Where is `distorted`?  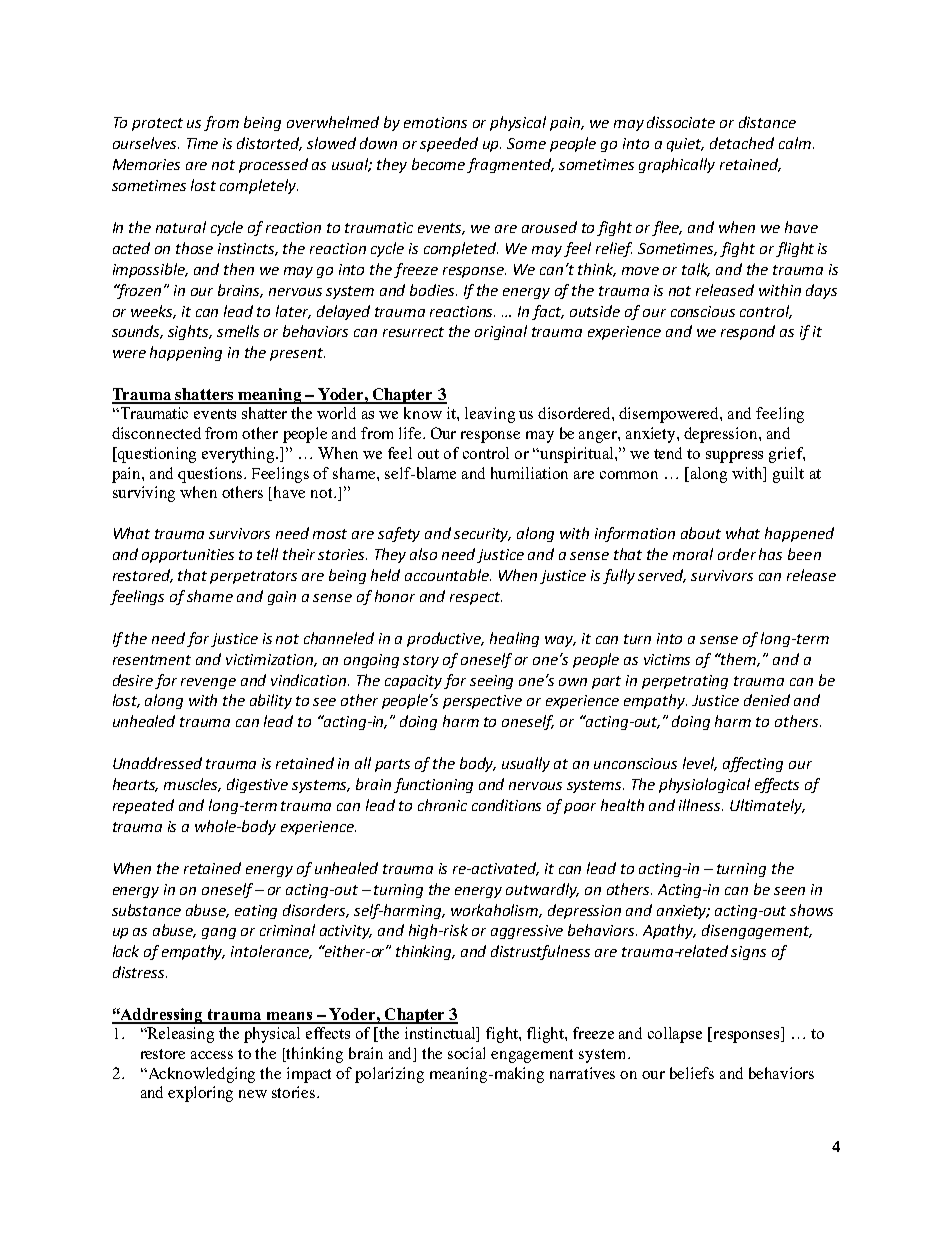
distorted is located at coordinates (269, 144).
